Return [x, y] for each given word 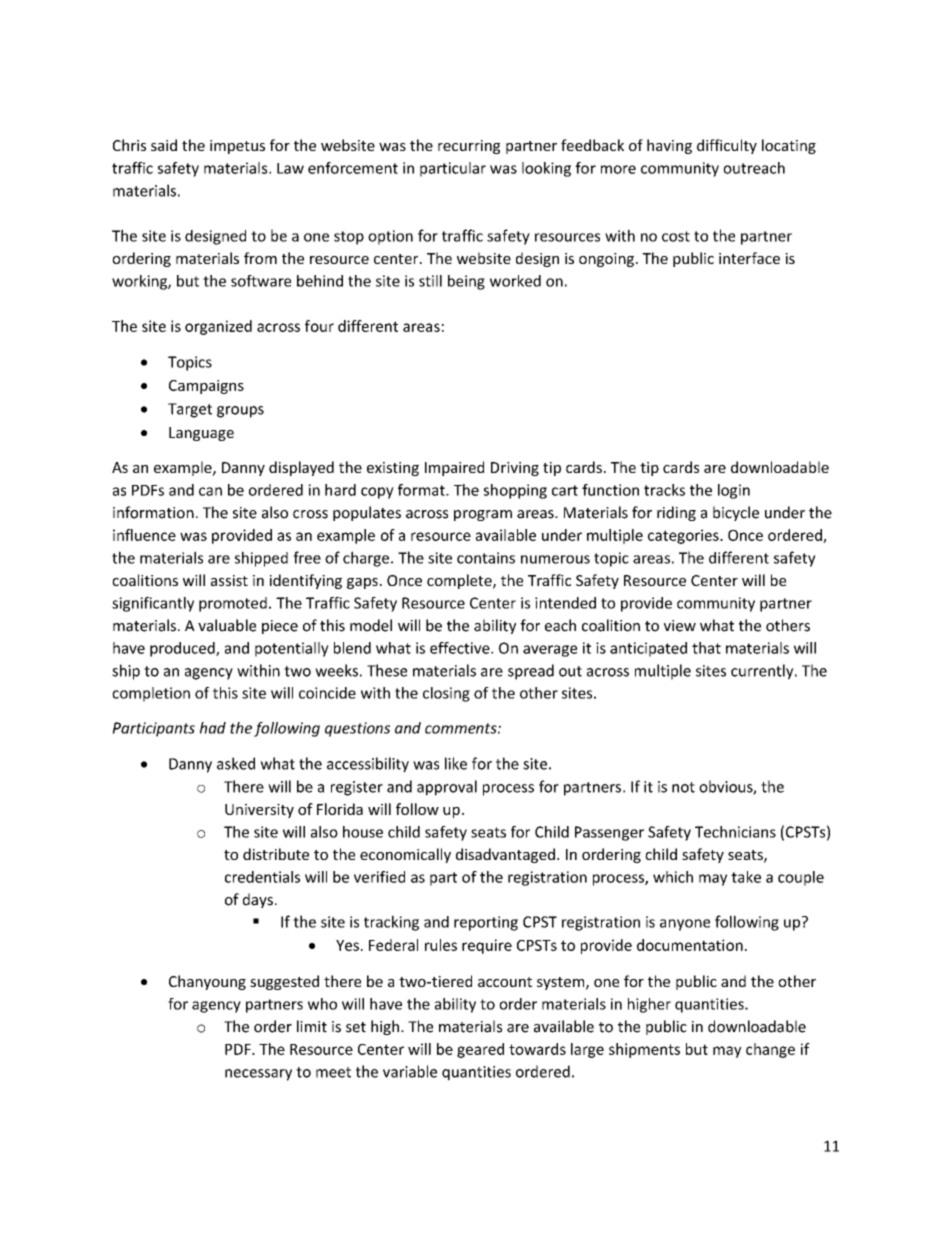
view [680, 626]
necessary [258, 1075]
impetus [237, 147]
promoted [233, 604]
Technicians [735, 832]
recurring [469, 147]
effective [461, 648]
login [734, 491]
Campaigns [206, 387]
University [259, 811]
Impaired [454, 468]
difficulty [727, 146]
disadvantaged [505, 855]
